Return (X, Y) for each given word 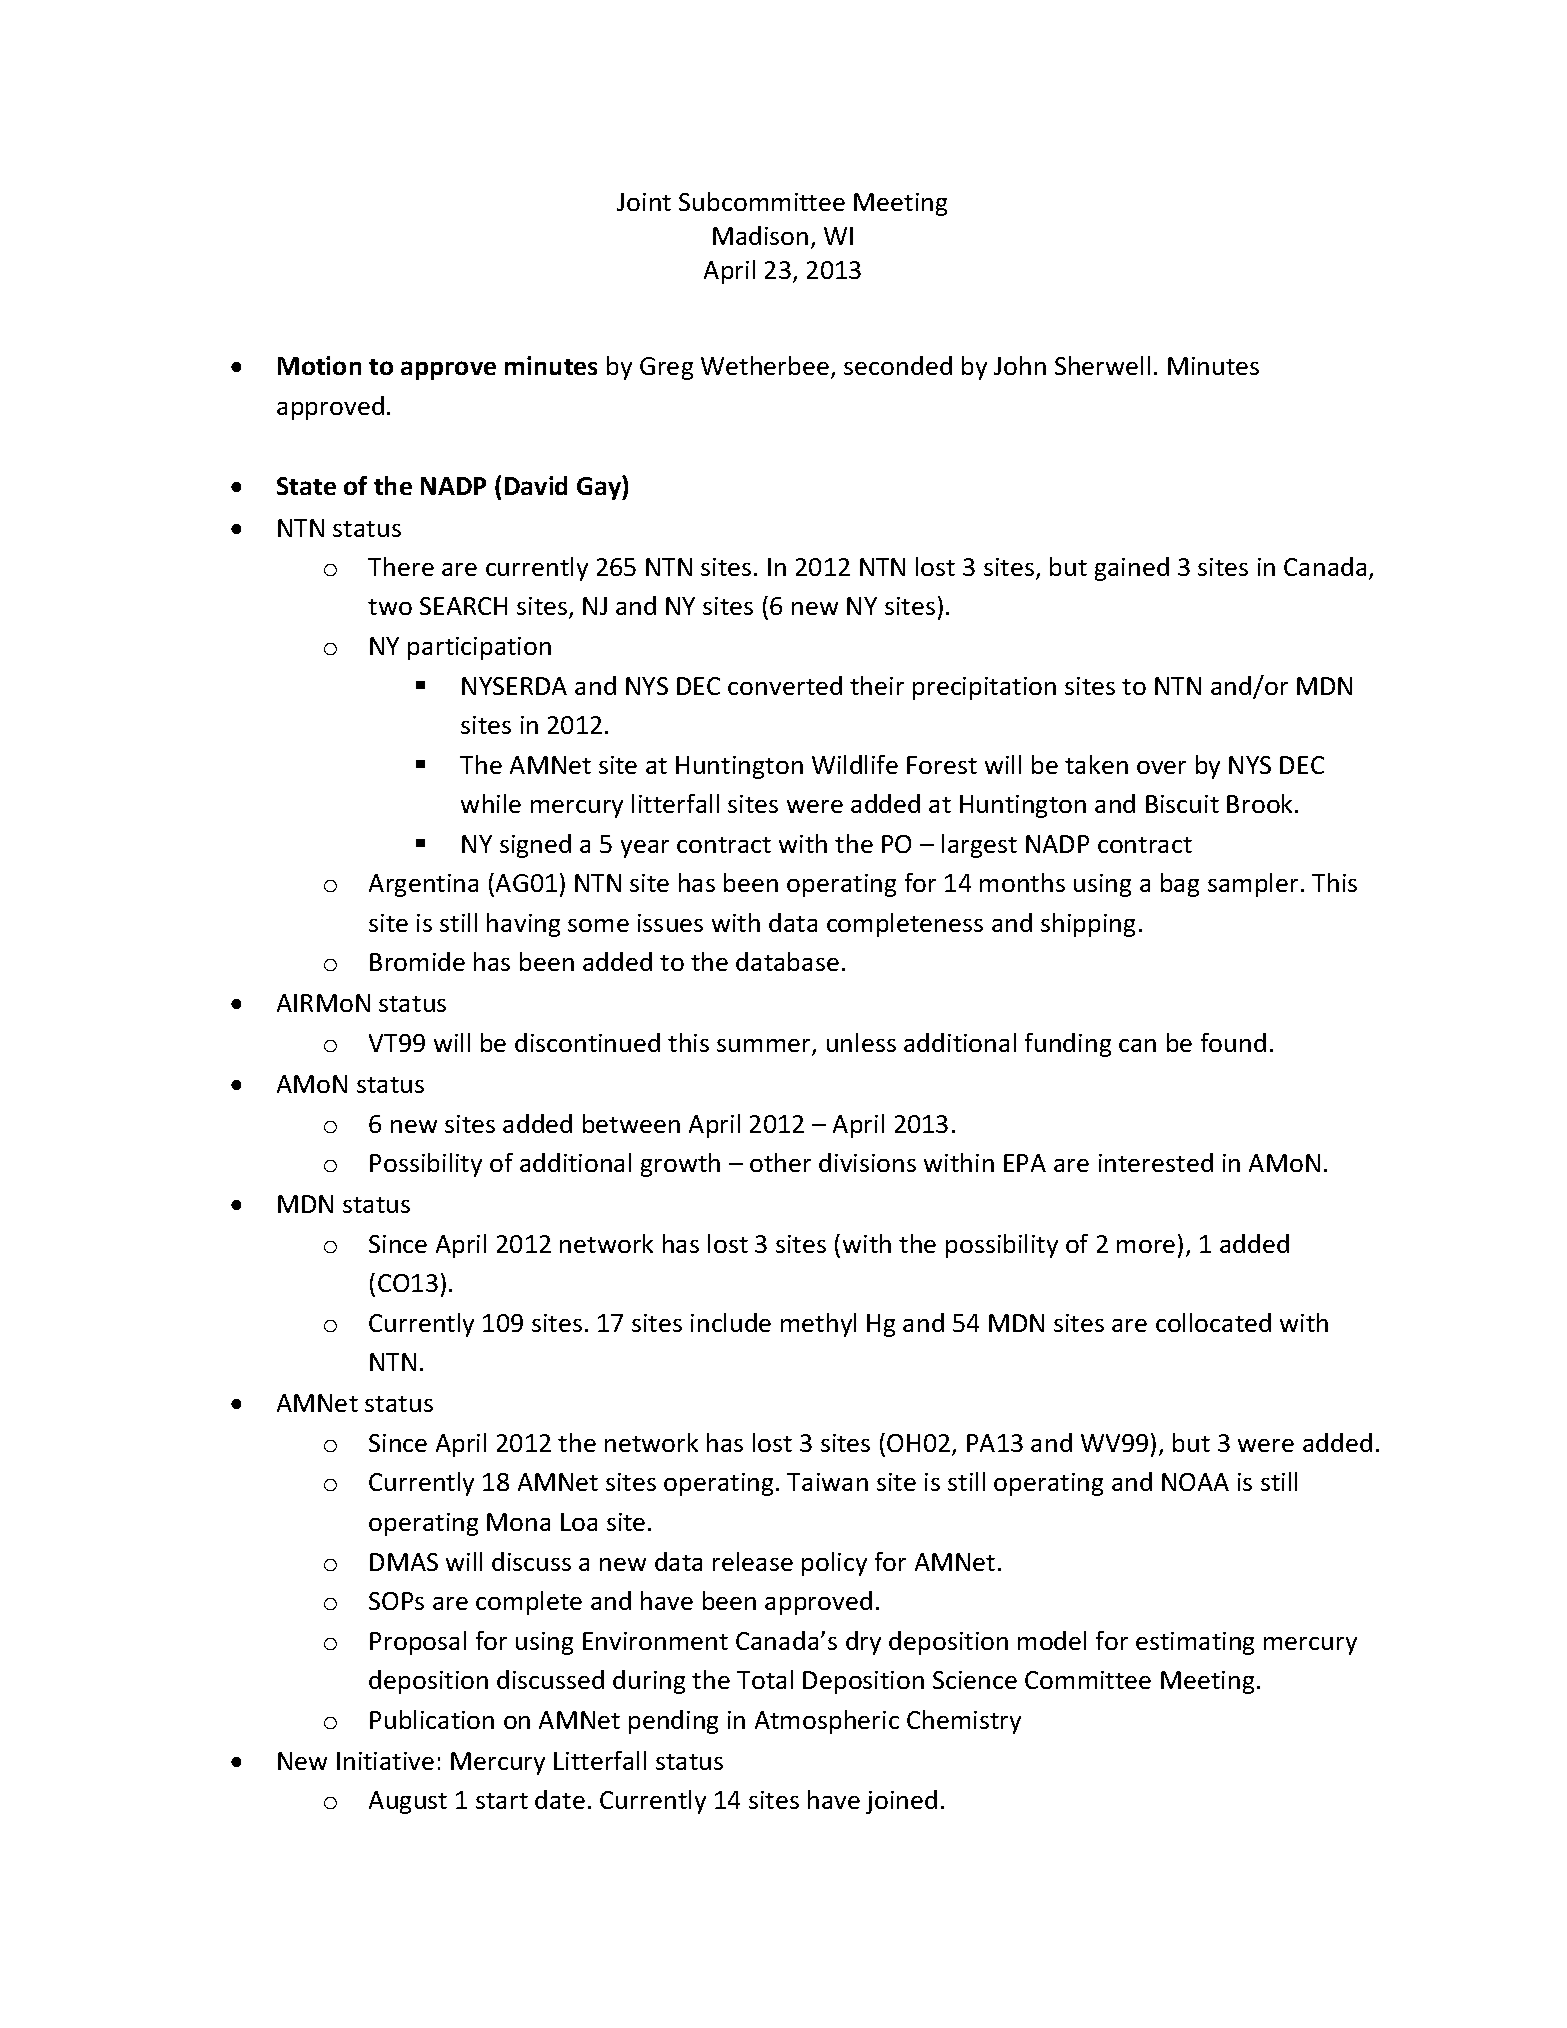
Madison (760, 235)
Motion (319, 365)
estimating (1195, 1643)
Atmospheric (827, 1722)
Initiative (385, 1761)
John (1020, 365)
